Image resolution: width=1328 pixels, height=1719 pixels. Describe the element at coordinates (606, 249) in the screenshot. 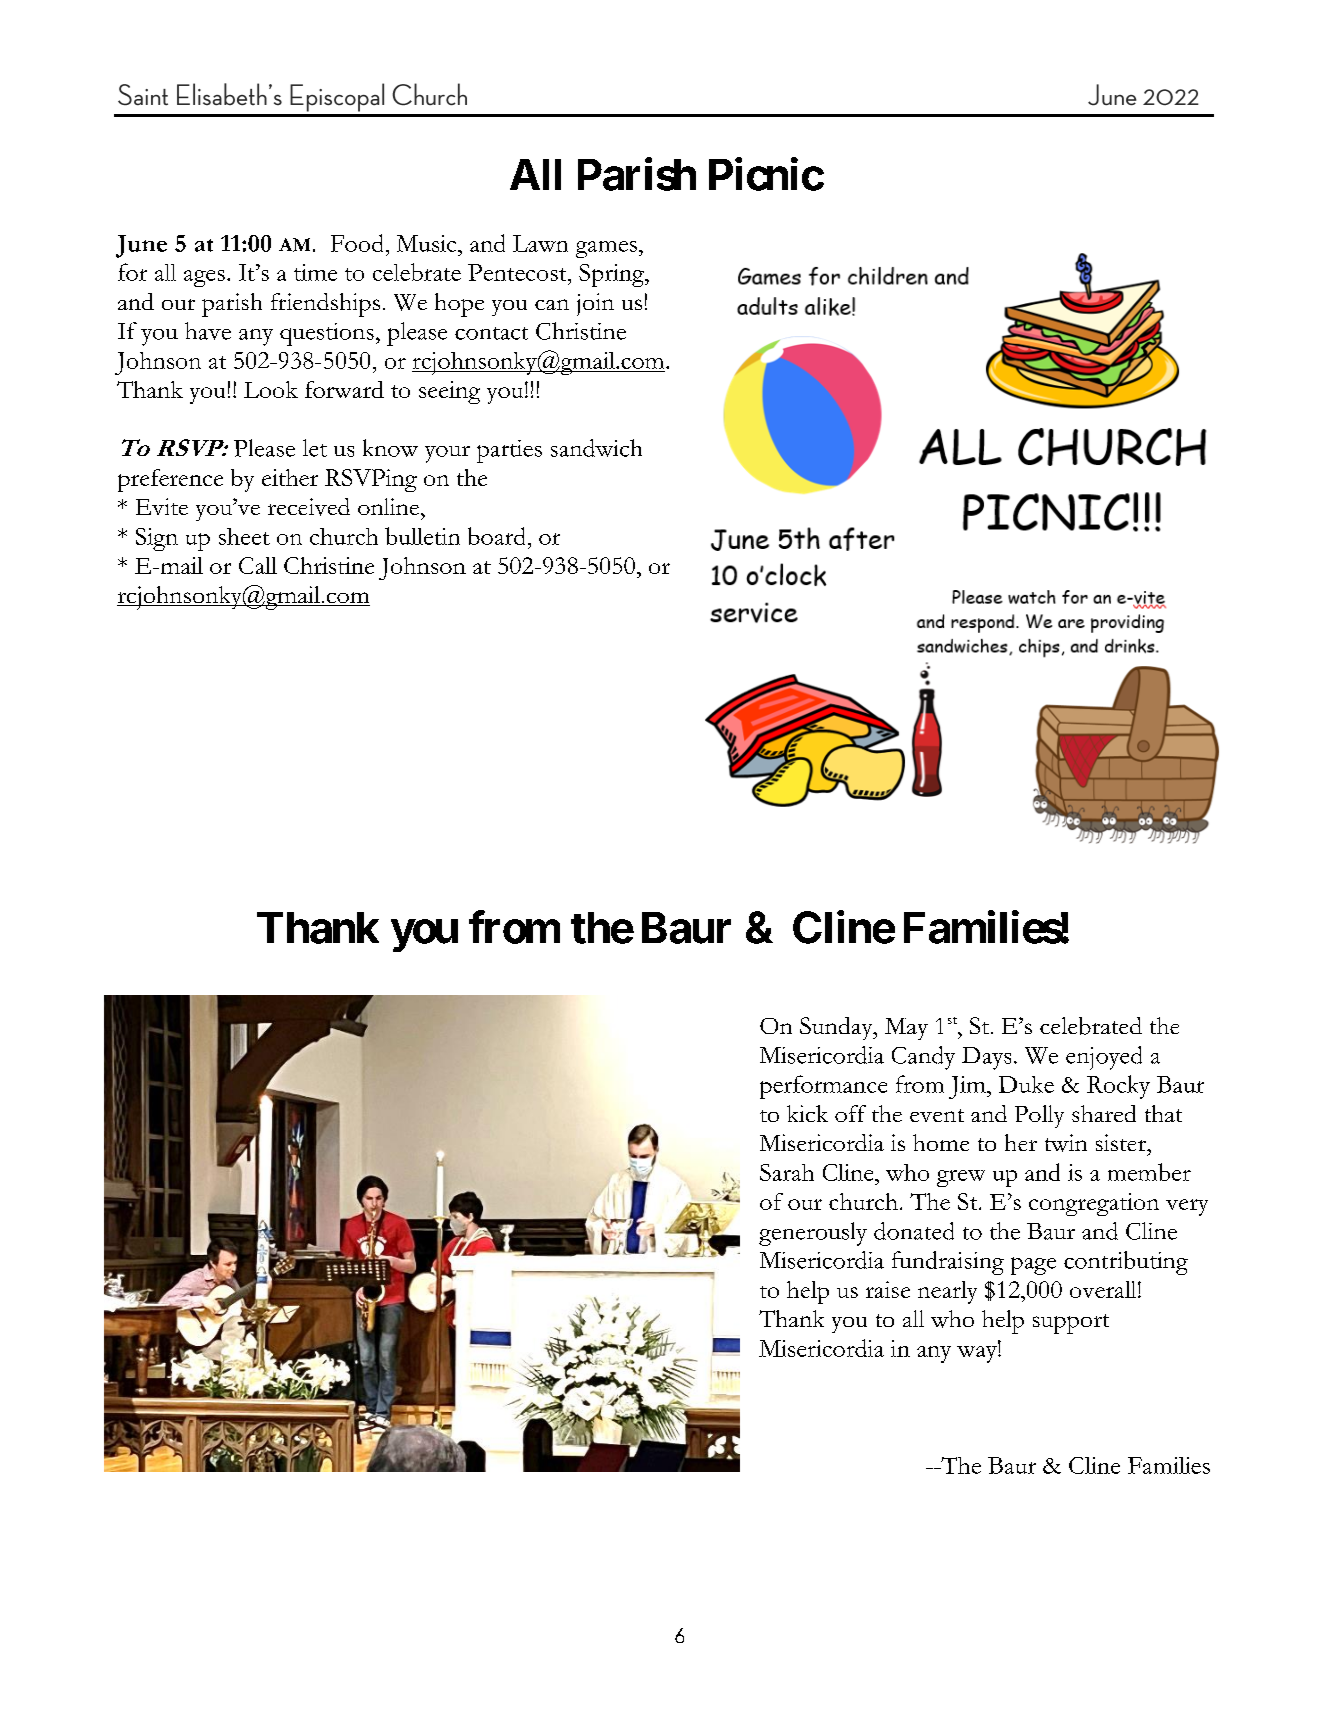

I see `games` at that location.
